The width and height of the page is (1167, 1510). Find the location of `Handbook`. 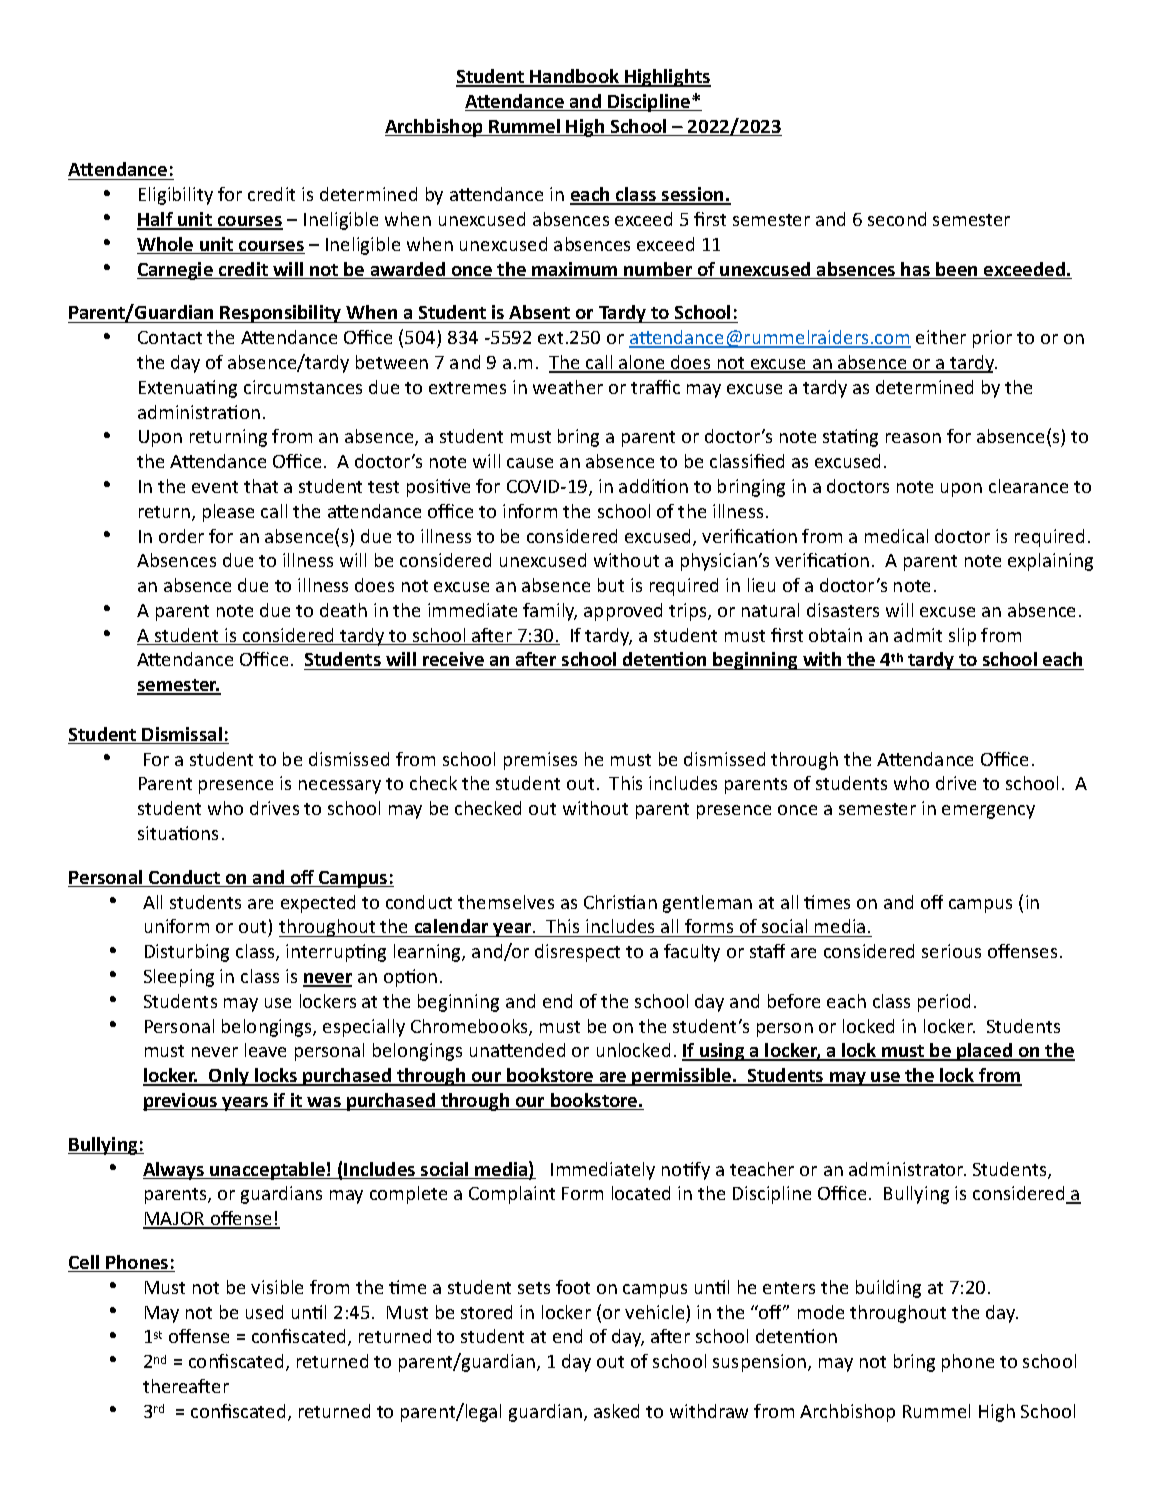

Handbook is located at coordinates (575, 77).
